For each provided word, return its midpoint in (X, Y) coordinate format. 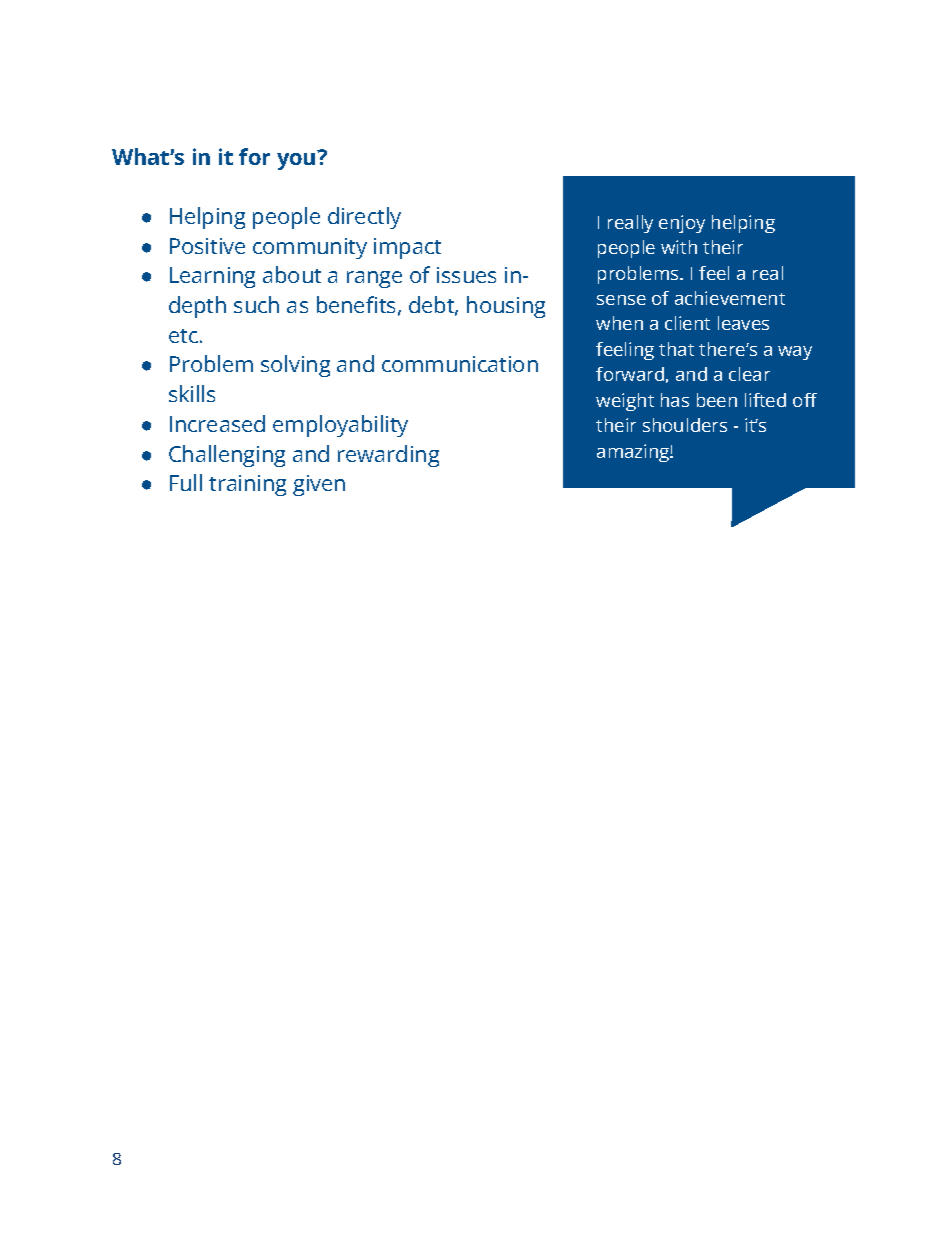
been (717, 400)
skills (192, 393)
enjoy (682, 224)
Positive (207, 246)
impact (407, 248)
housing (506, 307)
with (679, 247)
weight (625, 402)
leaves (743, 323)
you (297, 160)
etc (183, 336)
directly (364, 218)
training (247, 485)
